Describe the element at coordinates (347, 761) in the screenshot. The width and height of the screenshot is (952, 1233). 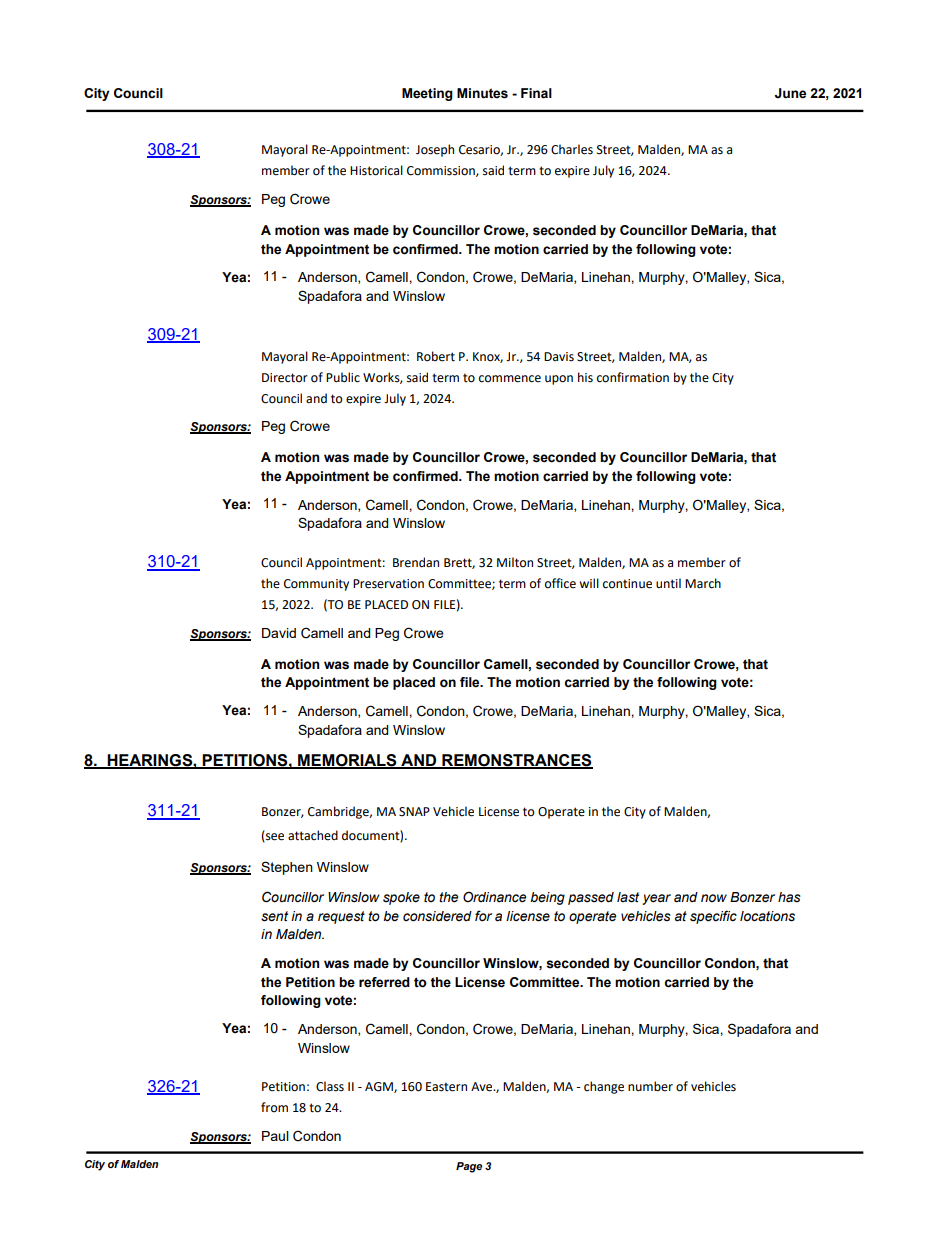
I see `MEMORIALS` at that location.
